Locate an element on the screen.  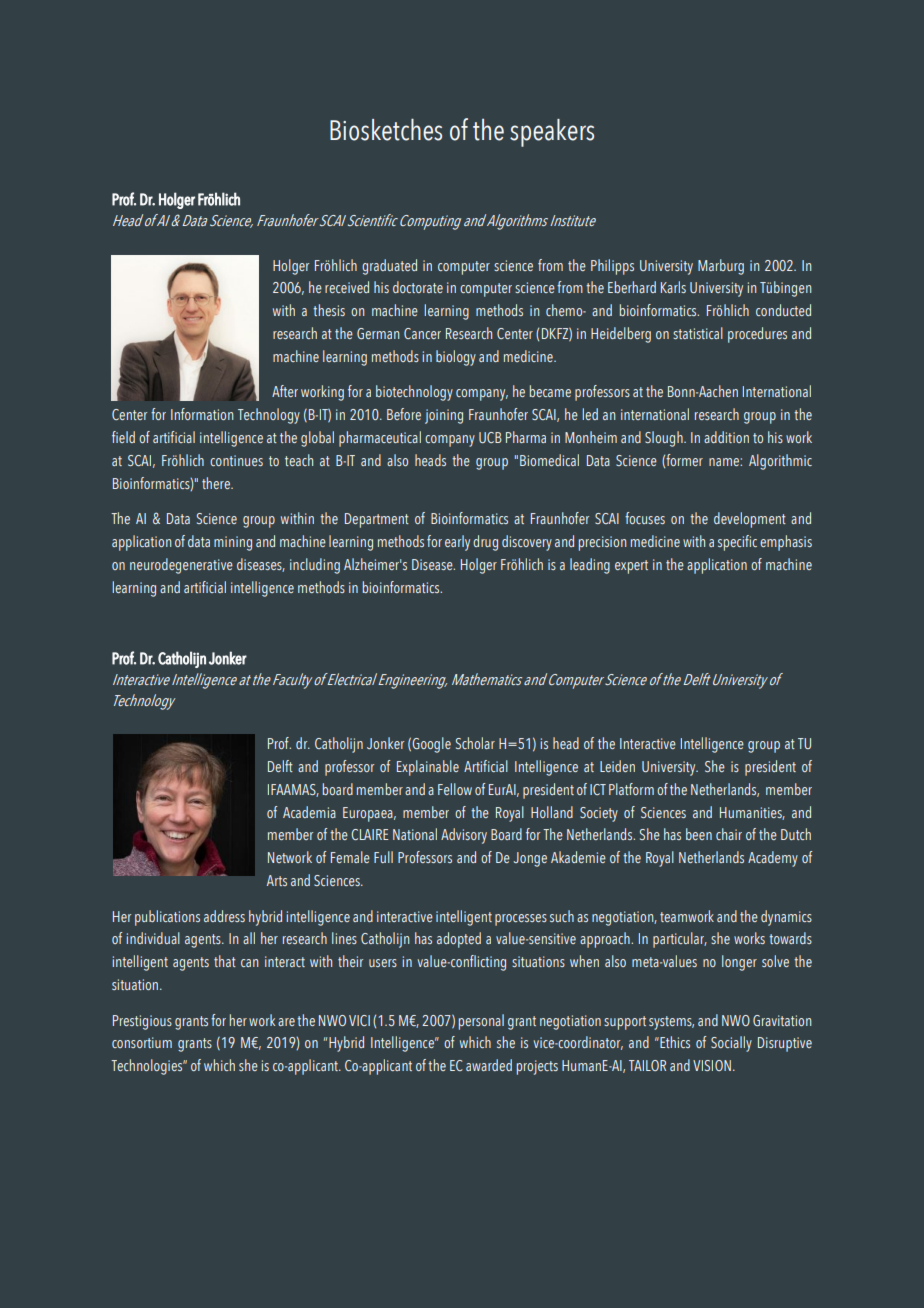
neurodegenerative is located at coordinates (181, 566).
